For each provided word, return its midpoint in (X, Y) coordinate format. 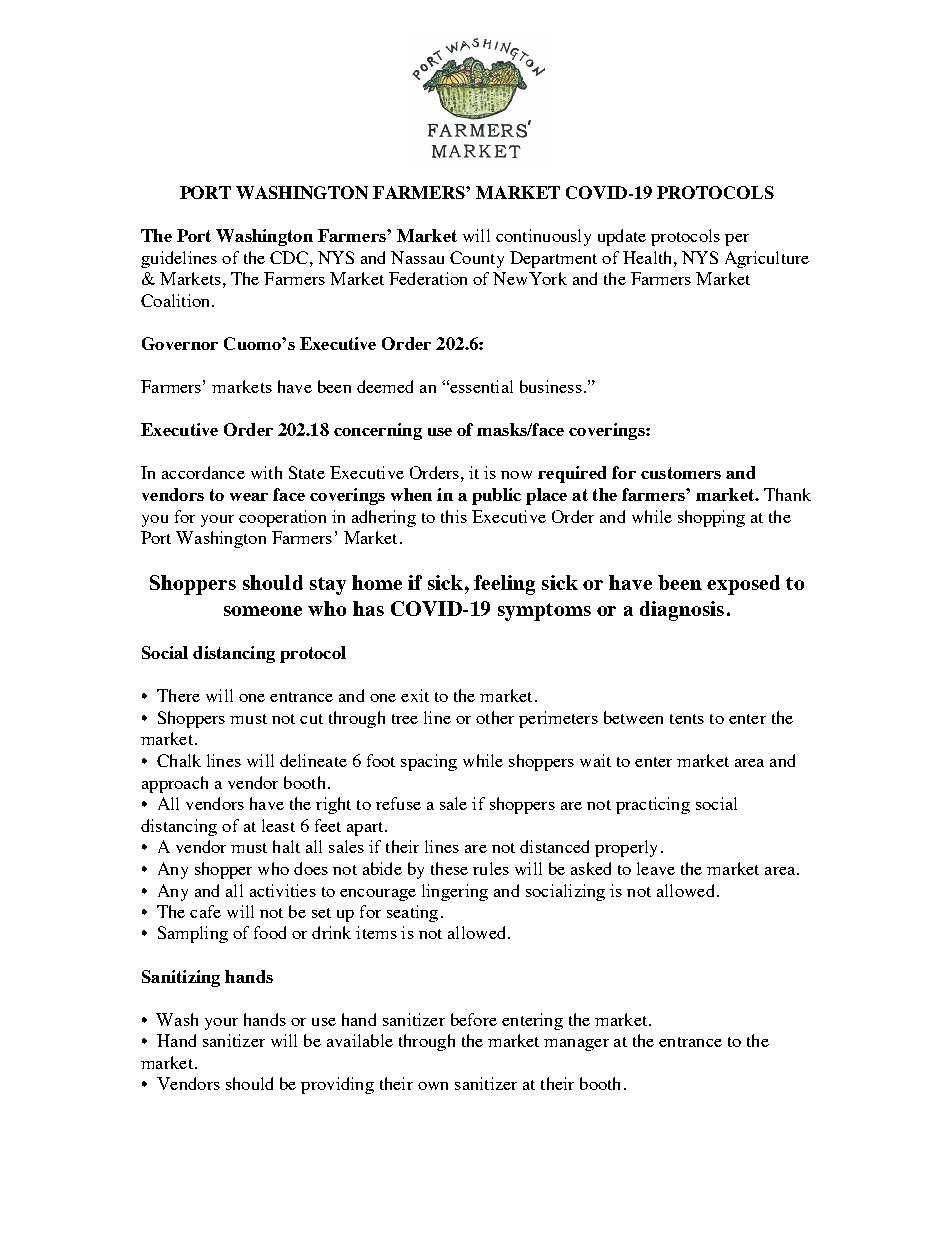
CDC (289, 257)
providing (337, 1085)
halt (286, 846)
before (474, 1019)
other (495, 717)
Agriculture (767, 259)
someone (263, 611)
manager (576, 1045)
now (516, 475)
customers (681, 473)
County (477, 259)
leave (656, 868)
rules (491, 868)
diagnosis (682, 611)
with (266, 472)
